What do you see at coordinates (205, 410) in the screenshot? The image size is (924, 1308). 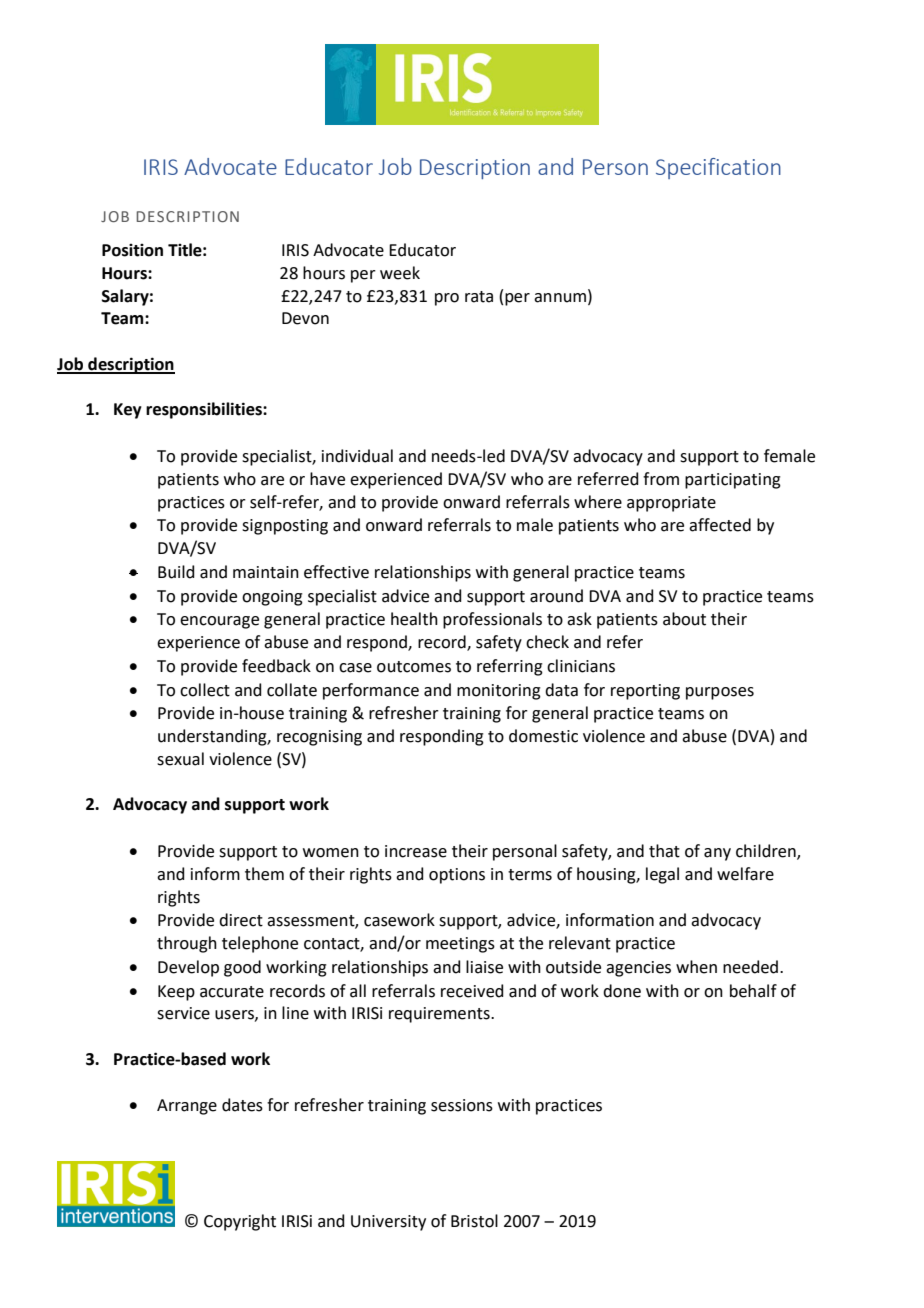 I see `responsibilities` at bounding box center [205, 410].
